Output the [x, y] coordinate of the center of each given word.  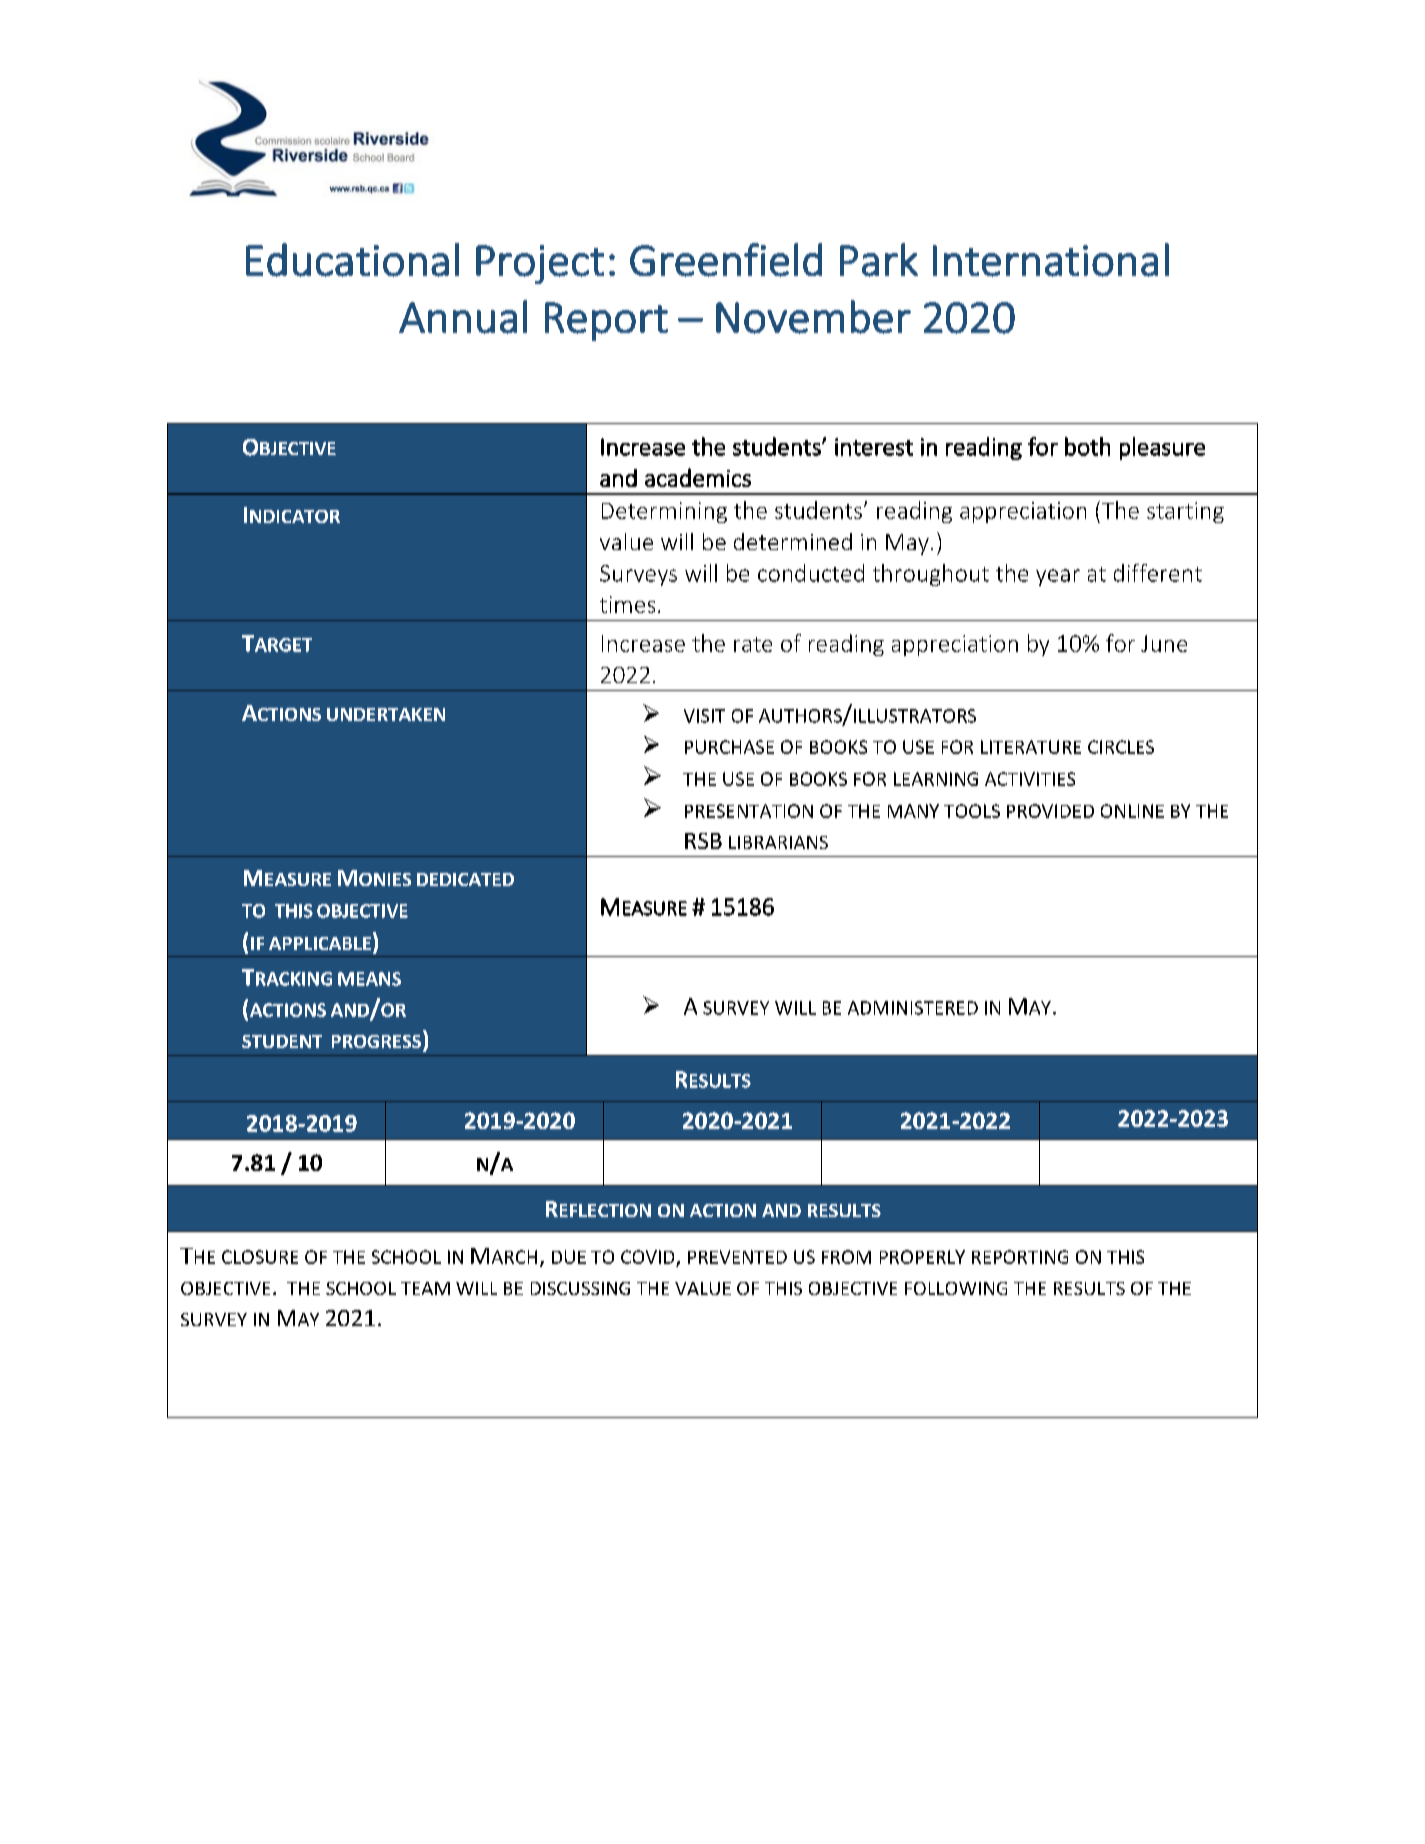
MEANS [369, 979]
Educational [352, 260]
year [1058, 577]
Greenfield [726, 260]
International [1051, 260]
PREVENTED [737, 1257]
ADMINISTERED [913, 1008]
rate [753, 644]
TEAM [425, 1288]
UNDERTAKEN [386, 714]
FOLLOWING [956, 1288]
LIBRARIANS [778, 842]
